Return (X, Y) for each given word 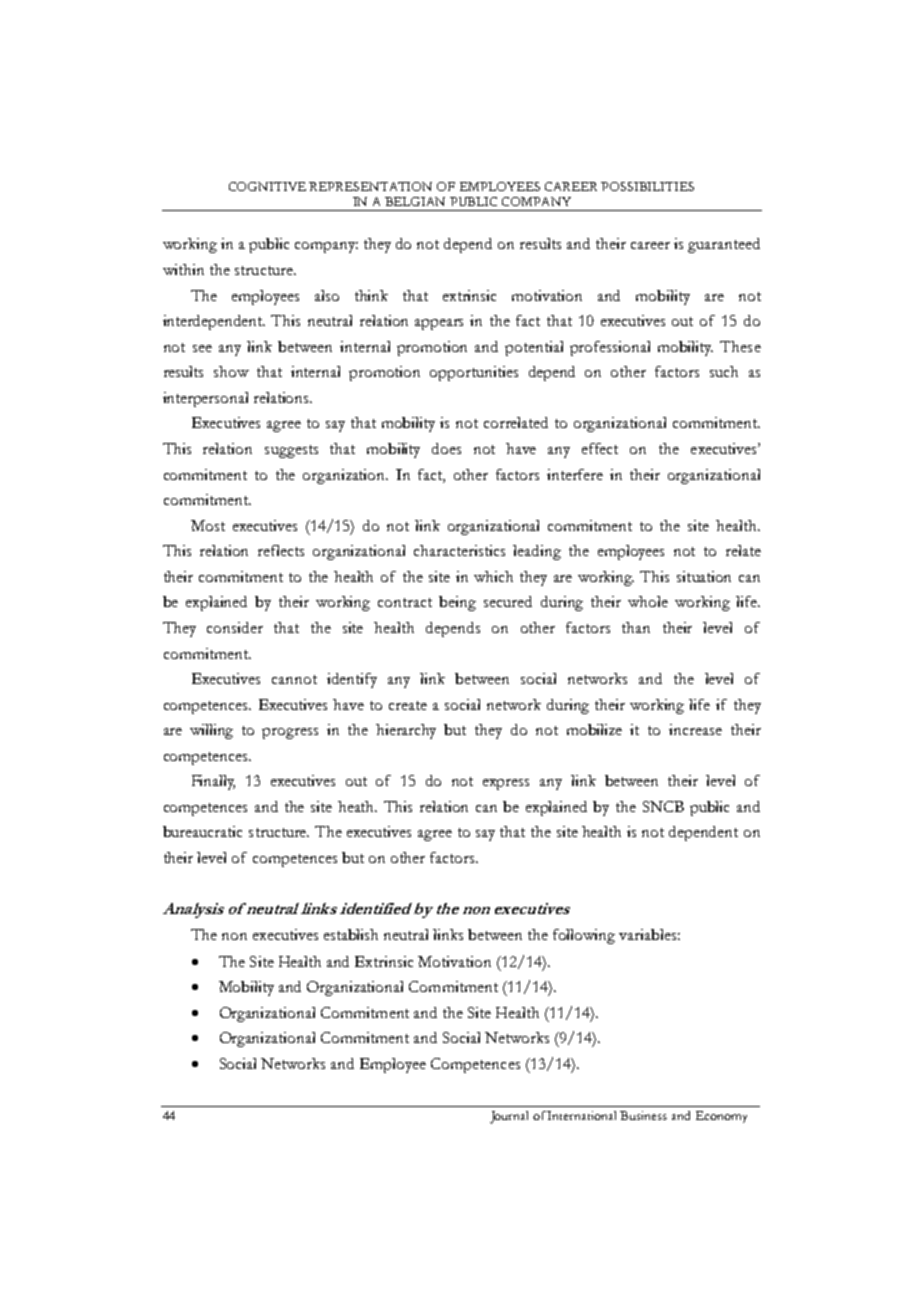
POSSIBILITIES (647, 186)
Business (643, 1115)
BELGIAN (415, 201)
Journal (509, 1117)
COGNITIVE (267, 186)
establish (351, 934)
